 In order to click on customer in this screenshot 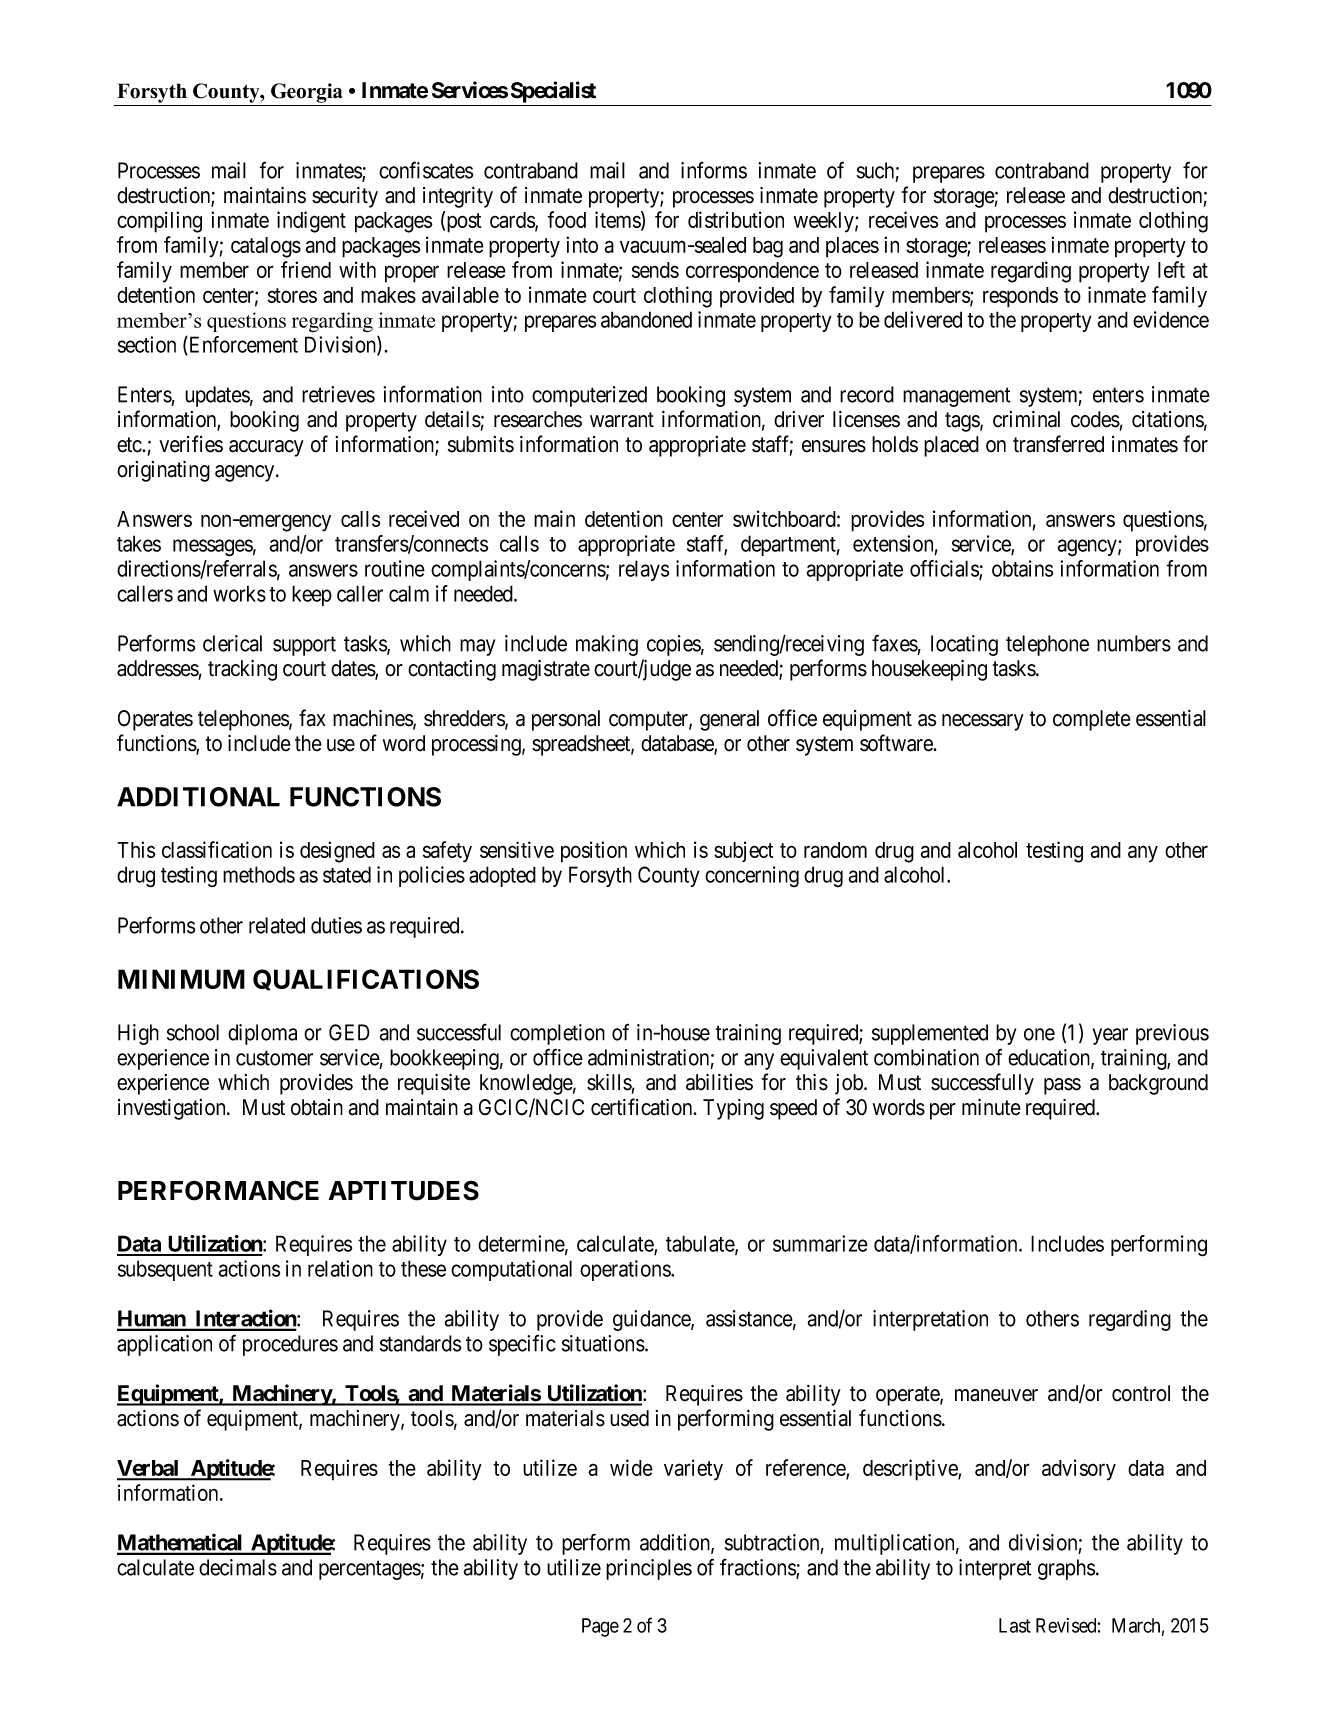, I will do `click(274, 1058)`.
